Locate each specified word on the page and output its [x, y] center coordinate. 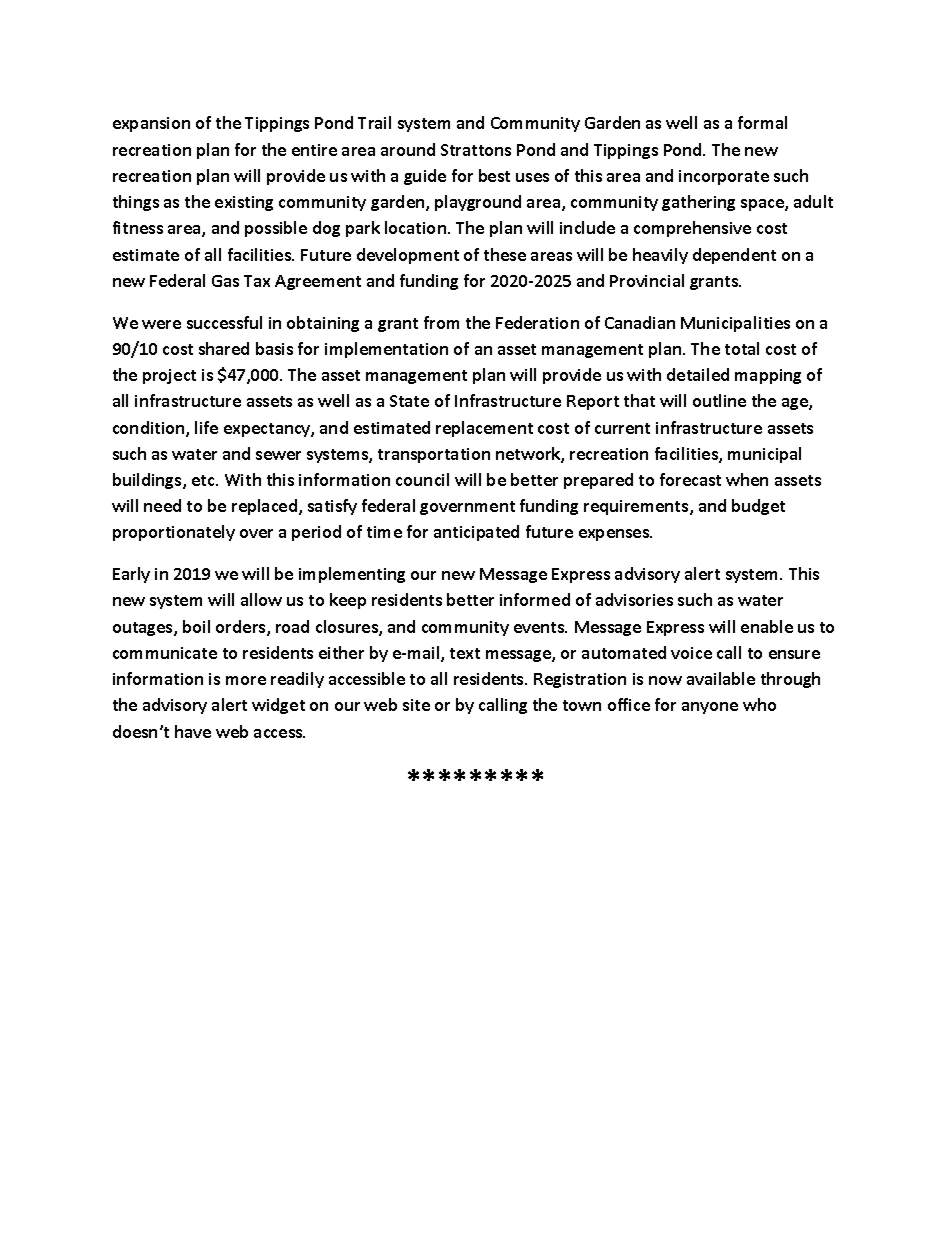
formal [762, 122]
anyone [710, 708]
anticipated [476, 533]
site [416, 705]
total [742, 348]
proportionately [174, 533]
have [193, 731]
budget [758, 507]
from [441, 322]
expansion [151, 124]
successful [224, 322]
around [408, 149]
